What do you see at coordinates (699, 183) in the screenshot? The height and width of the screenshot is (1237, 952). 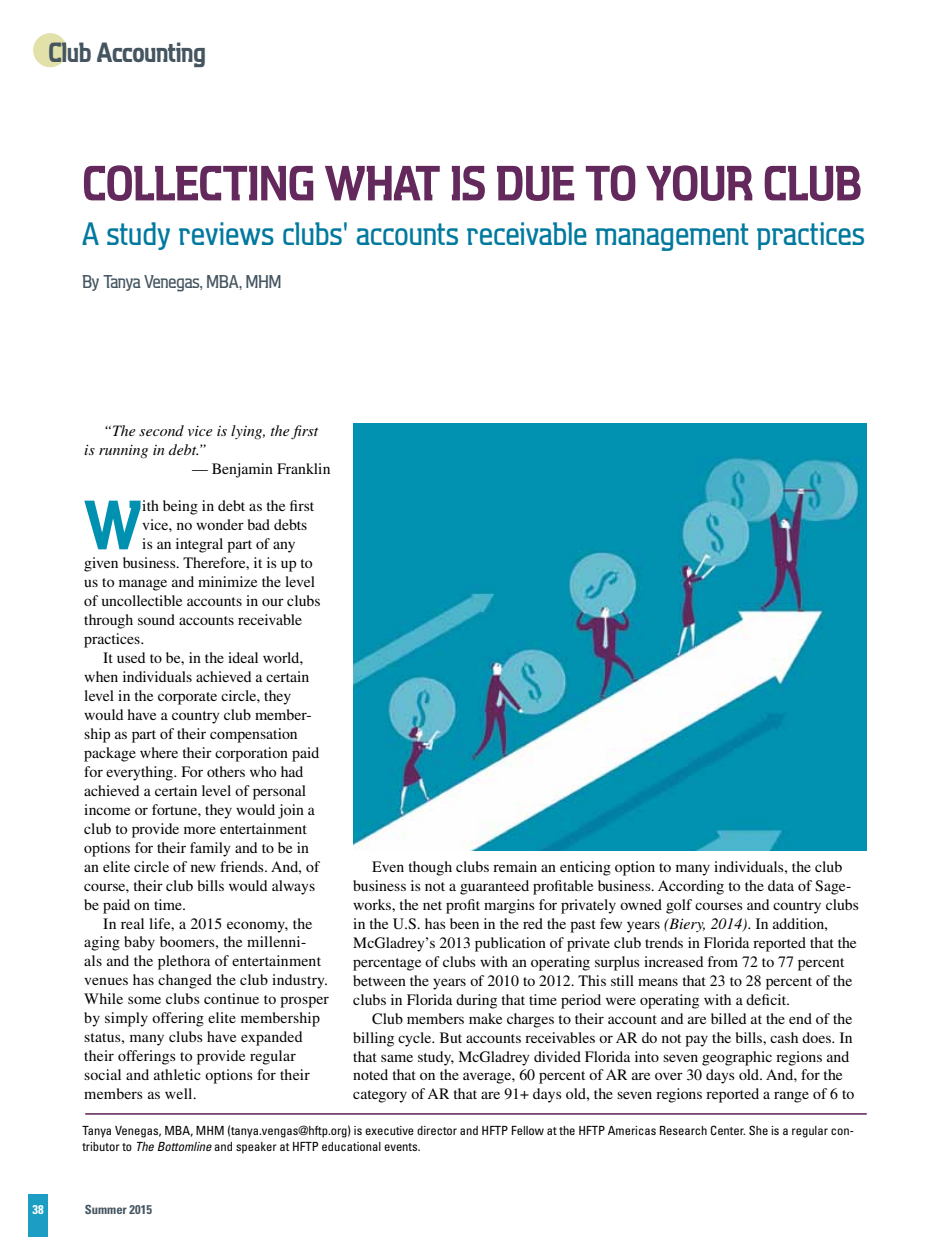 I see `Your` at bounding box center [699, 183].
